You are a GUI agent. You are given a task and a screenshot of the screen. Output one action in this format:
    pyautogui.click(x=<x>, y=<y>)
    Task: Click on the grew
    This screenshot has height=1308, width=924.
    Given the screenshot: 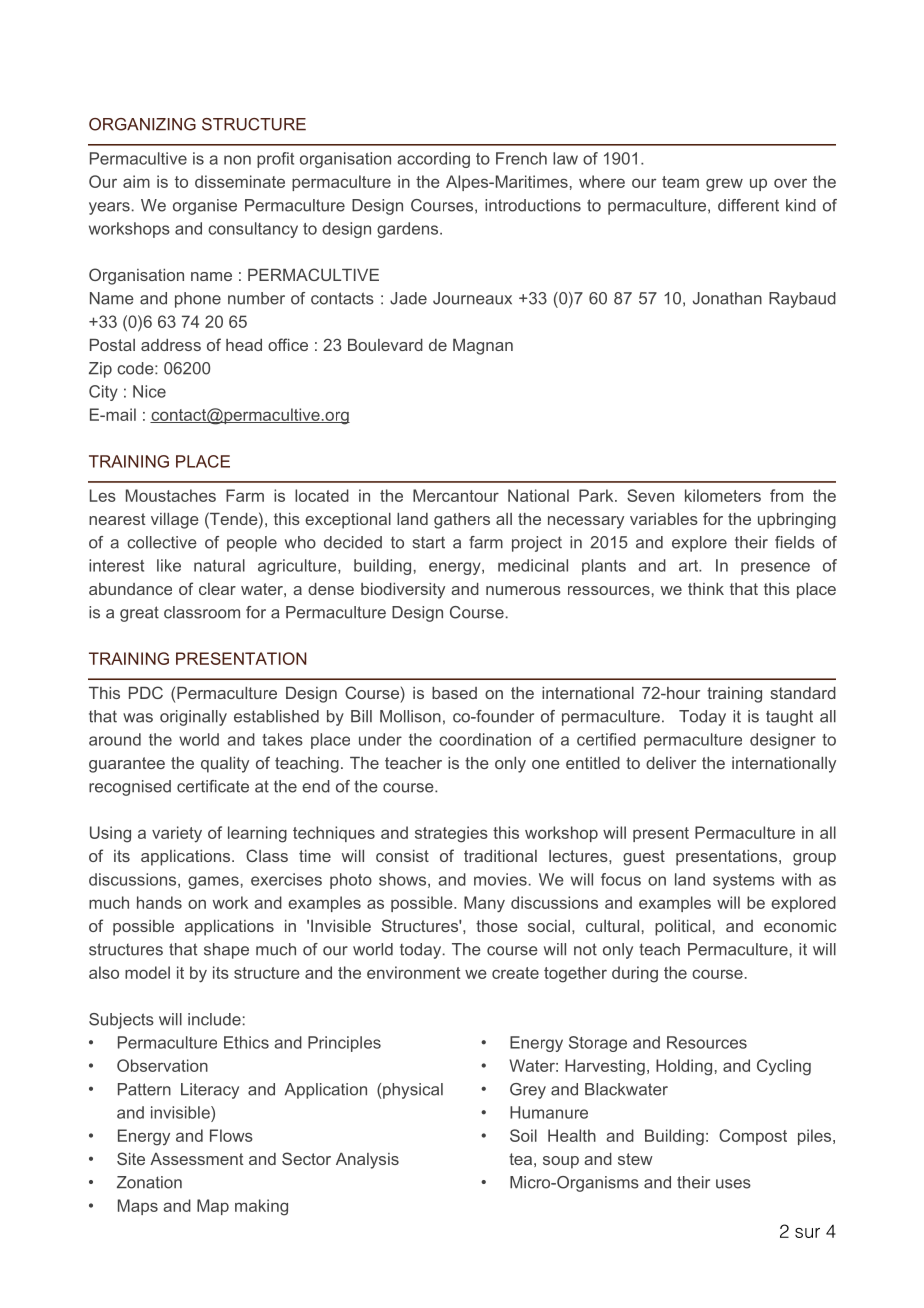 What is the action you would take?
    pyautogui.click(x=724, y=185)
